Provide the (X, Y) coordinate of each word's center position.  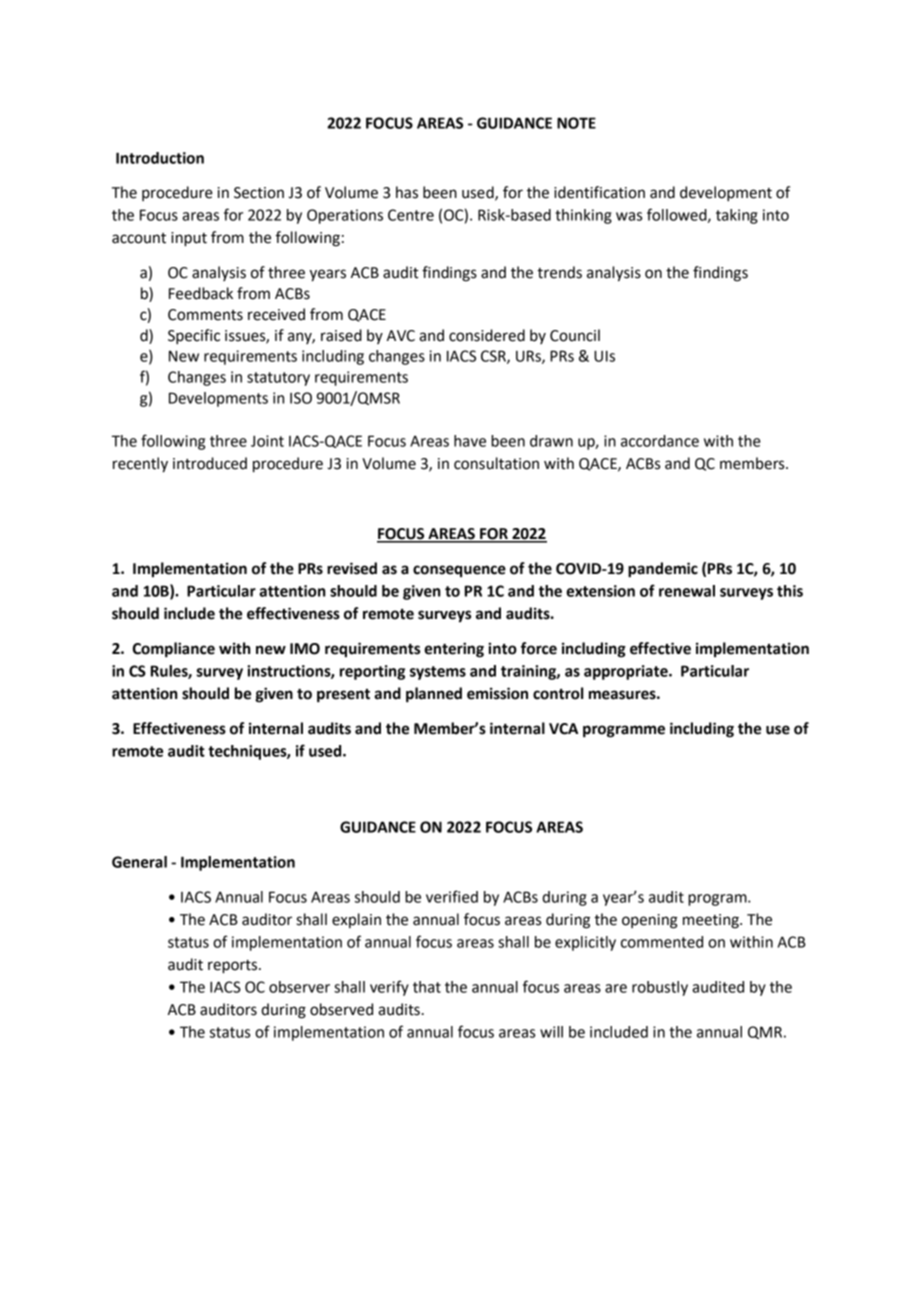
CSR (494, 357)
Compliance (174, 650)
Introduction (160, 158)
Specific (194, 337)
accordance (660, 441)
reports (234, 967)
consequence (459, 571)
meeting (712, 921)
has (407, 192)
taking (737, 216)
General (139, 862)
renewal (687, 591)
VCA (563, 729)
